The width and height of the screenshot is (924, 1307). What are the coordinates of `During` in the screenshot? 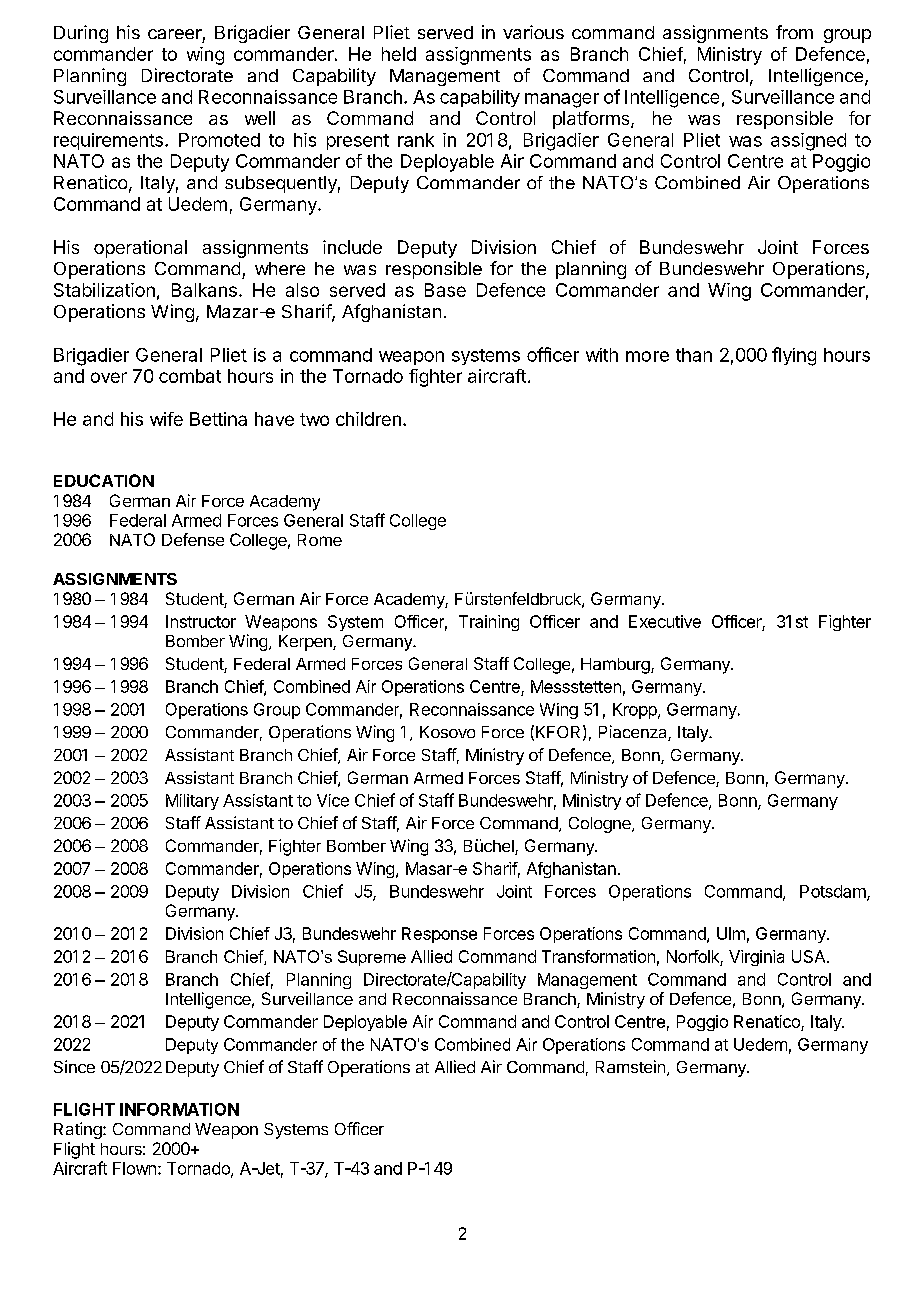 It's located at (81, 34).
